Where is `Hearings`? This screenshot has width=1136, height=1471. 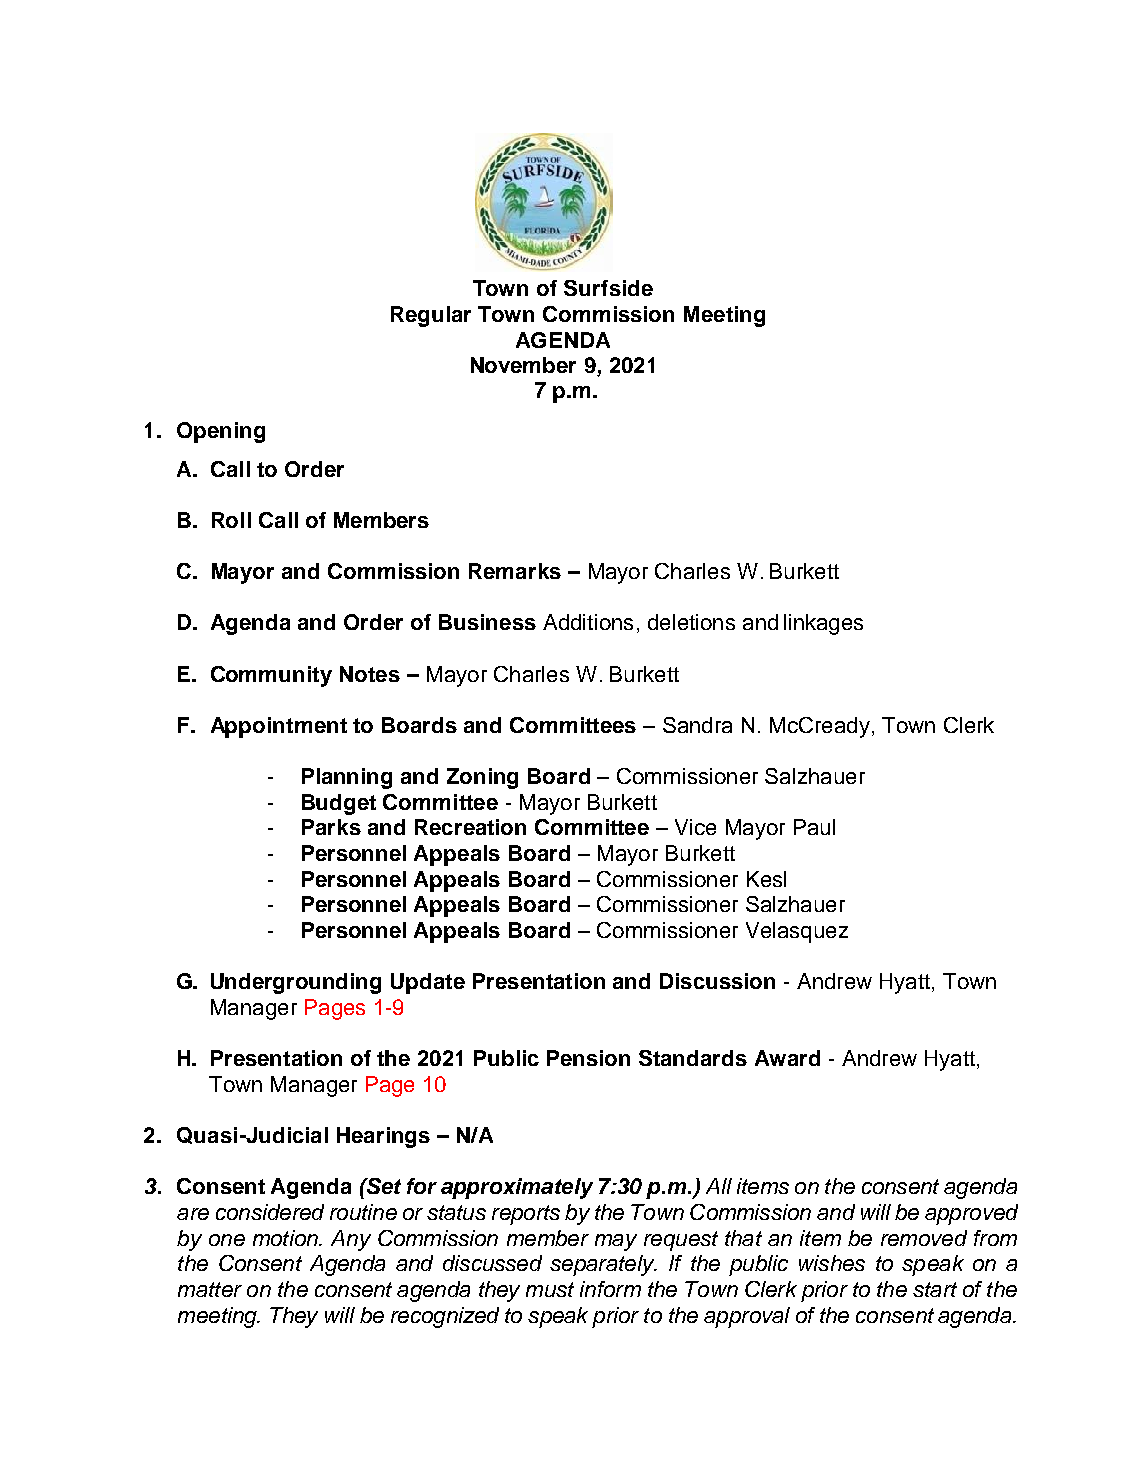 Hearings is located at coordinates (383, 1137).
